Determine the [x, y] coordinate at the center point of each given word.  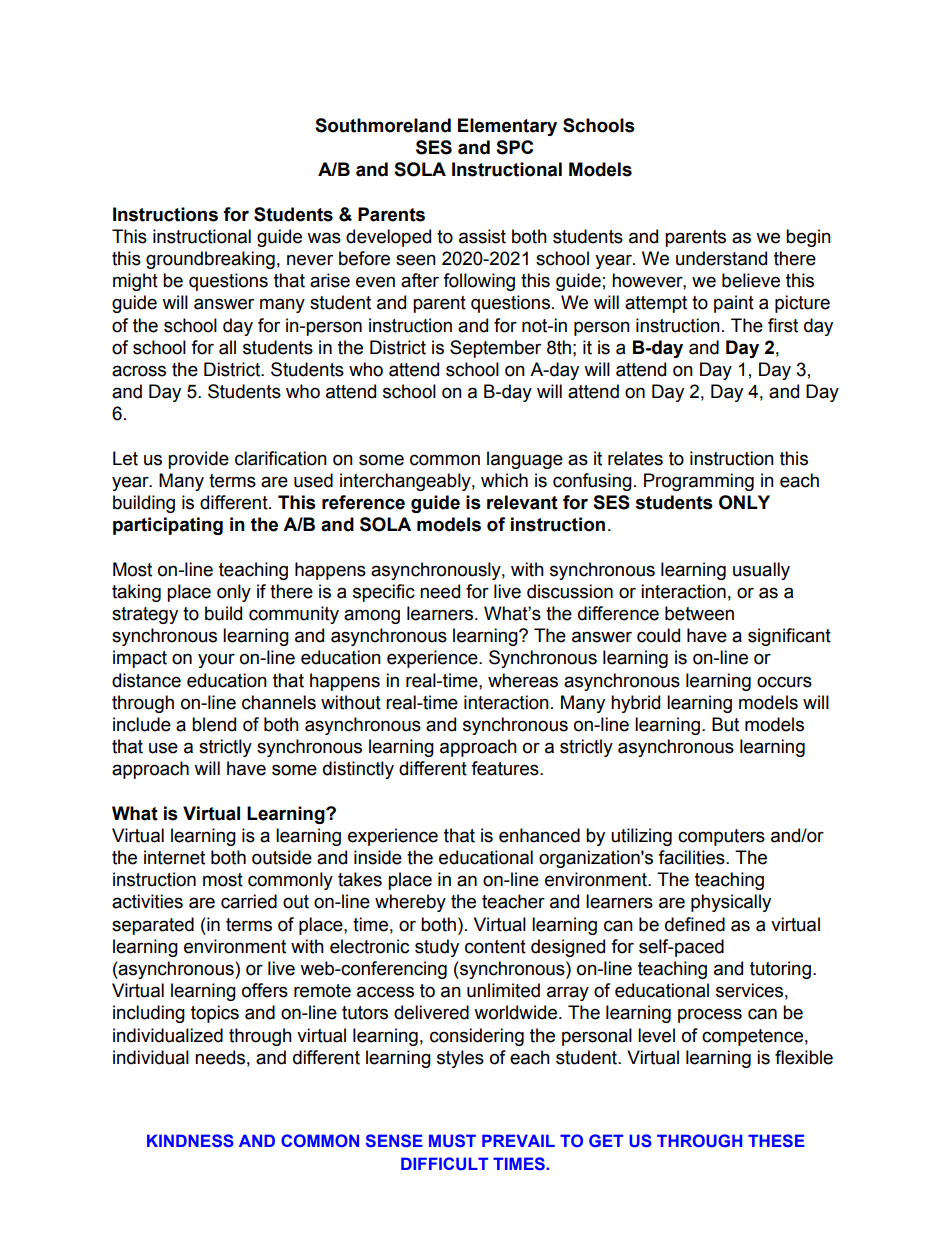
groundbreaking [210, 260]
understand [721, 258]
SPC [514, 147]
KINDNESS [190, 1141]
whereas [523, 680]
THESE [776, 1140]
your [216, 660]
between [699, 613]
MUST [452, 1141]
